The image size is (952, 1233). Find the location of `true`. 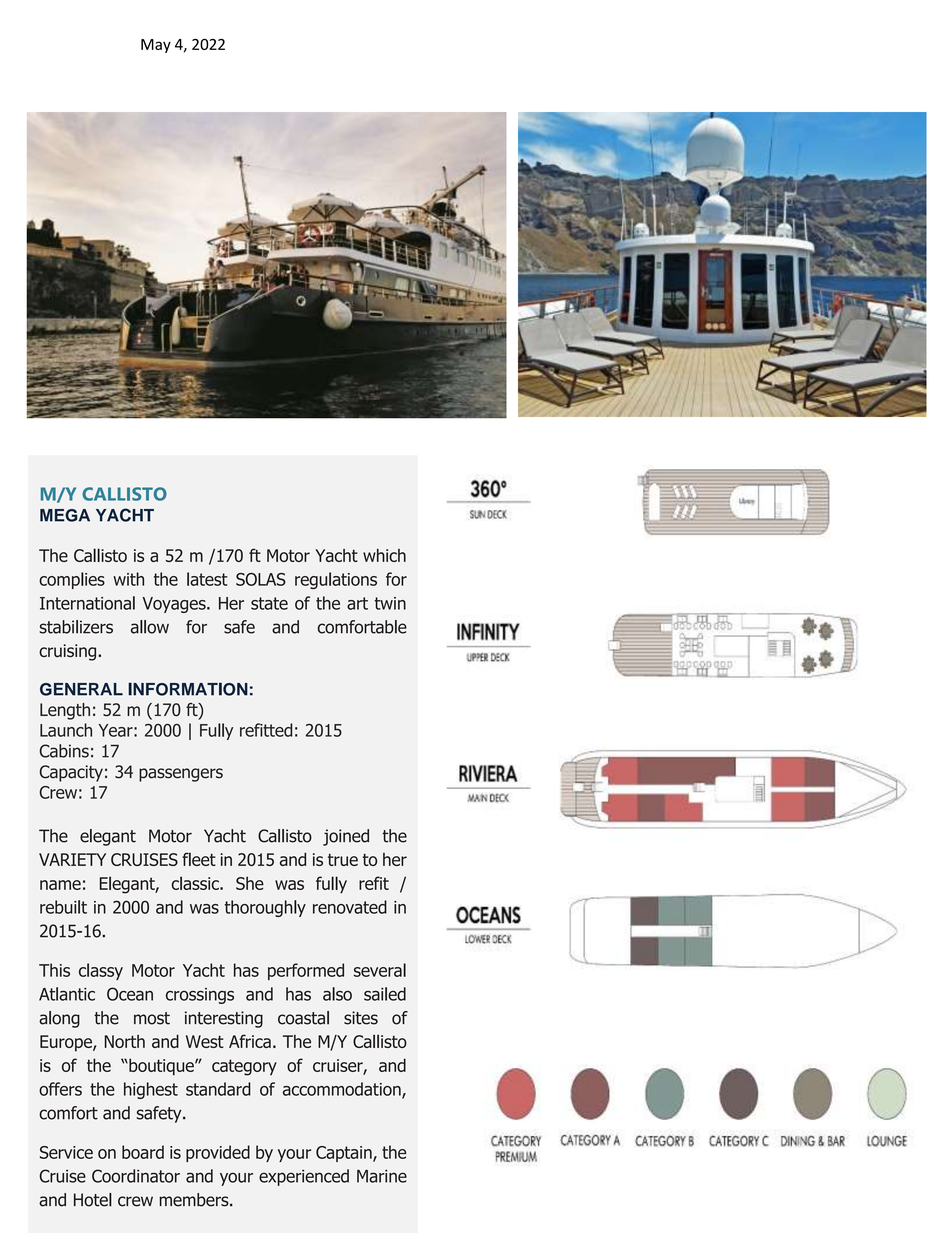

true is located at coordinates (343, 860).
